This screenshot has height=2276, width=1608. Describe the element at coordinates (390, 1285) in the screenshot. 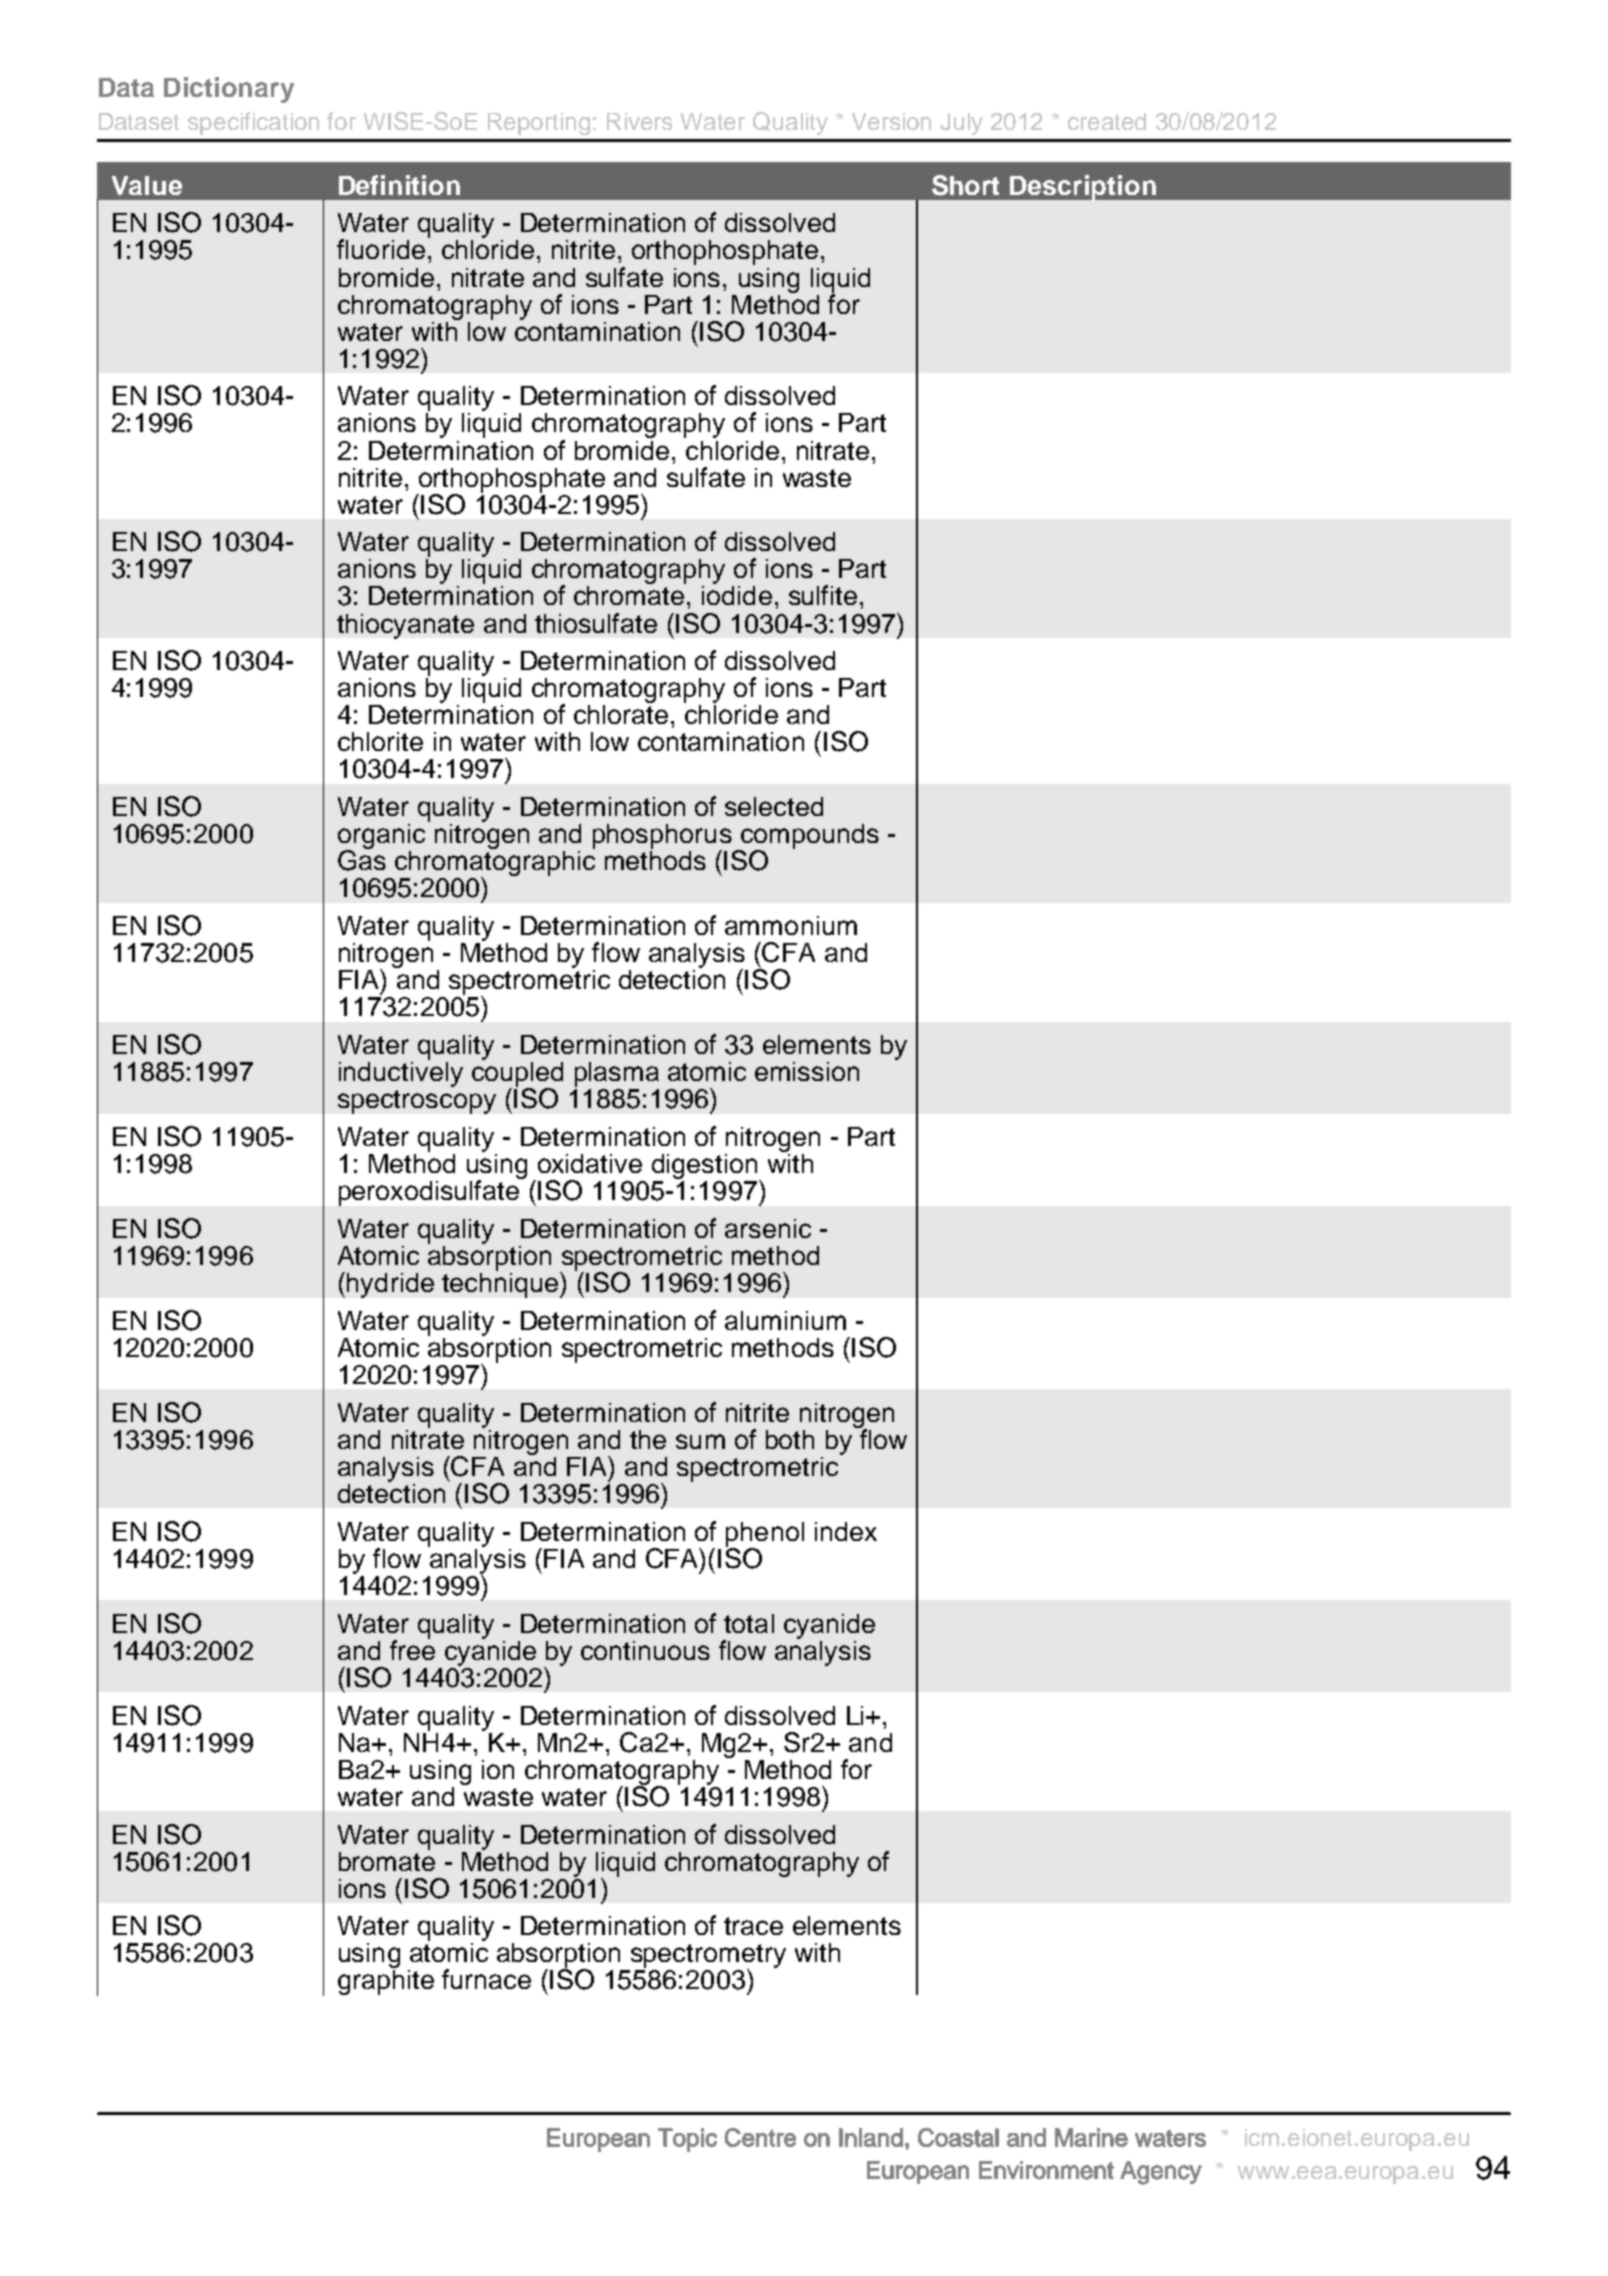

I see `hydride` at that location.
